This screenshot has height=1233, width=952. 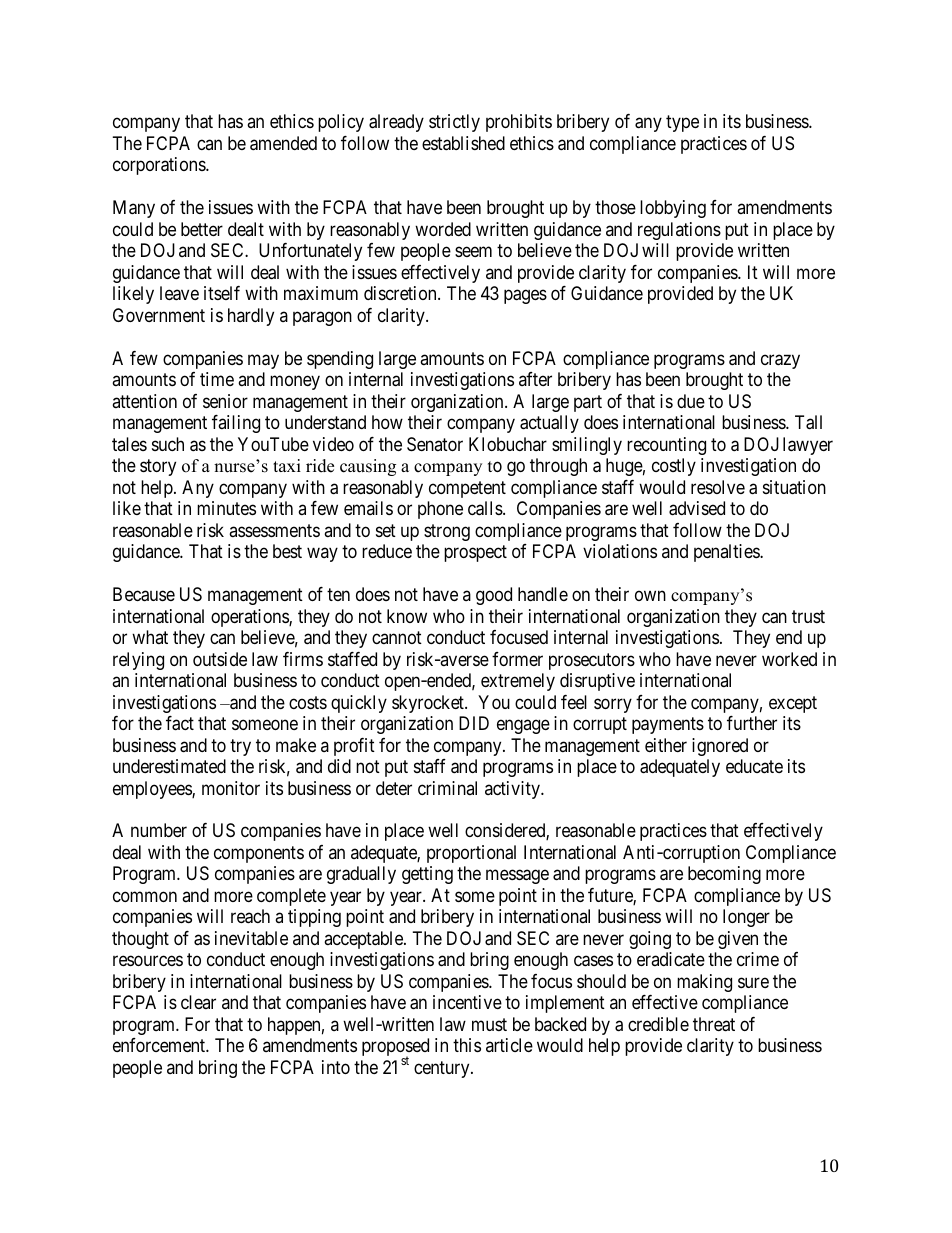 What do you see at coordinates (160, 166) in the screenshot?
I see `corporations` at bounding box center [160, 166].
